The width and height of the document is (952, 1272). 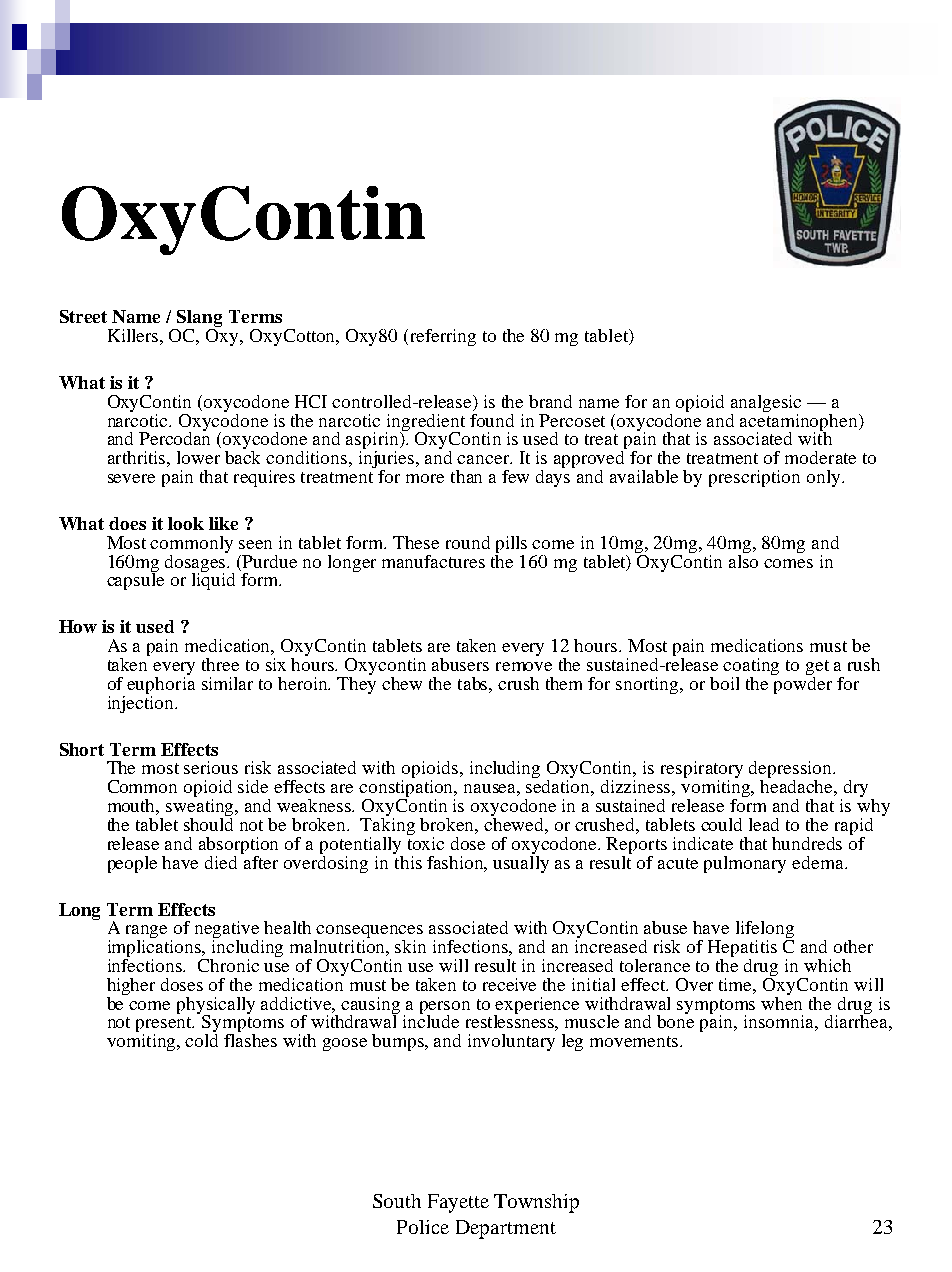 I want to click on depression, so click(x=791, y=771).
